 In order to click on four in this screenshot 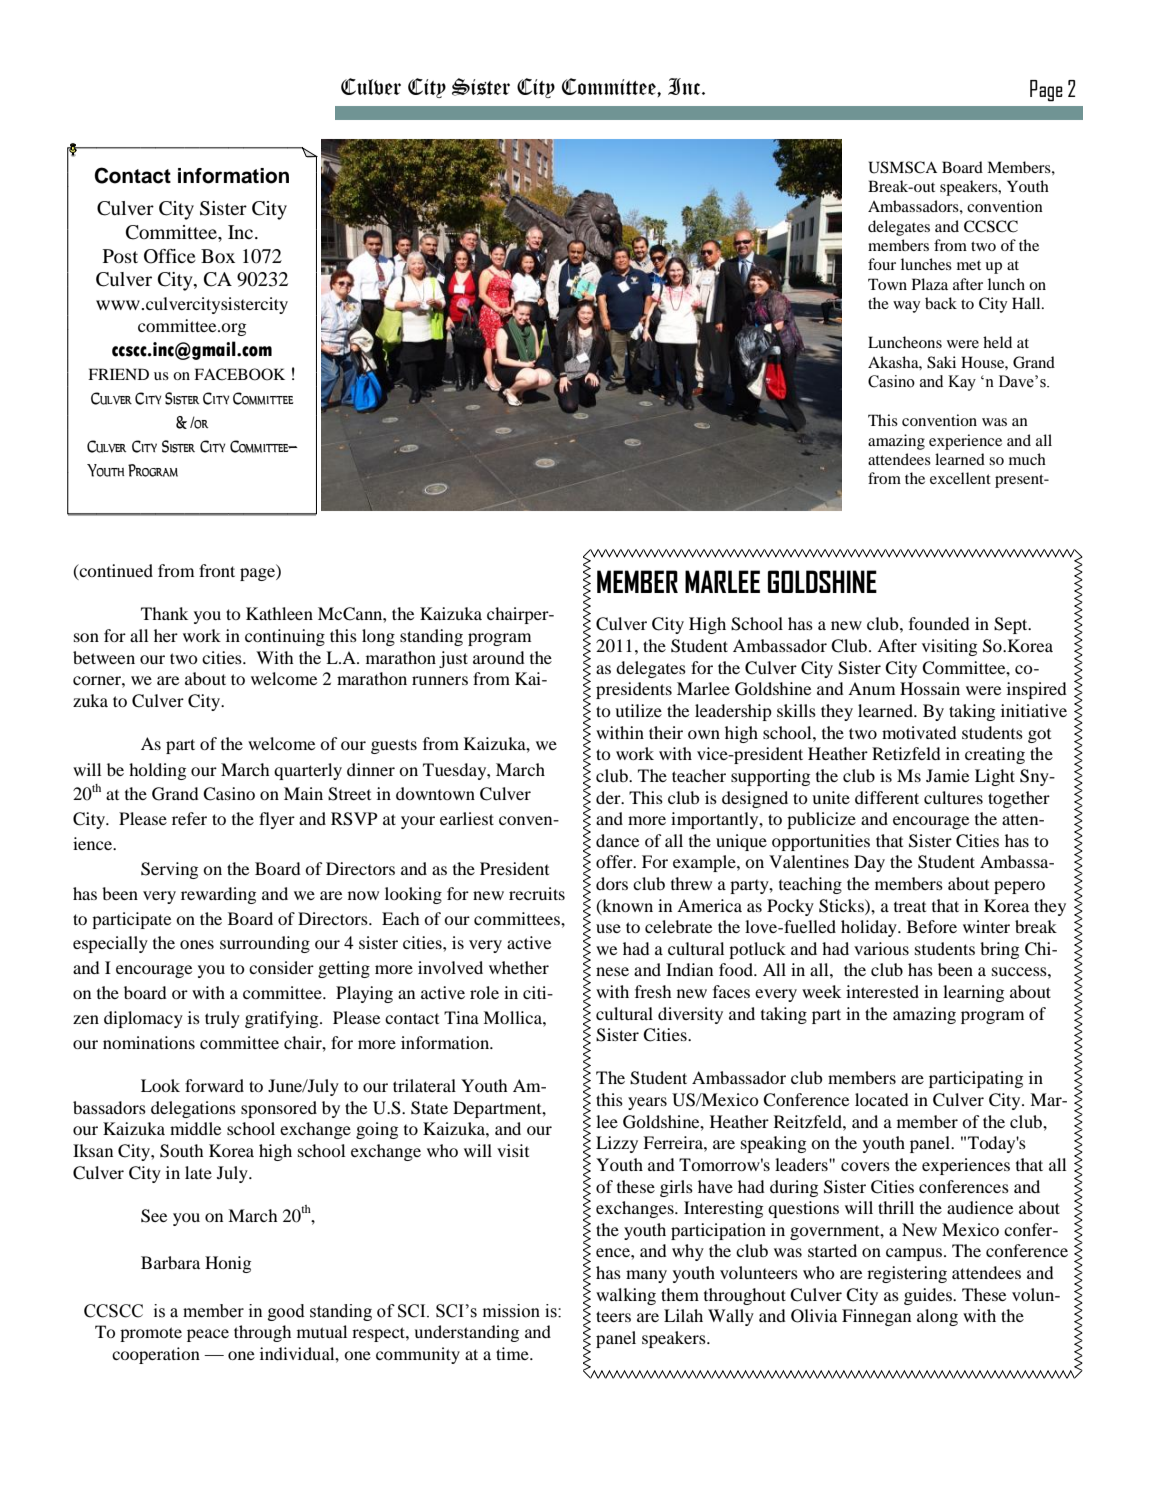, I will do `click(882, 264)`.
